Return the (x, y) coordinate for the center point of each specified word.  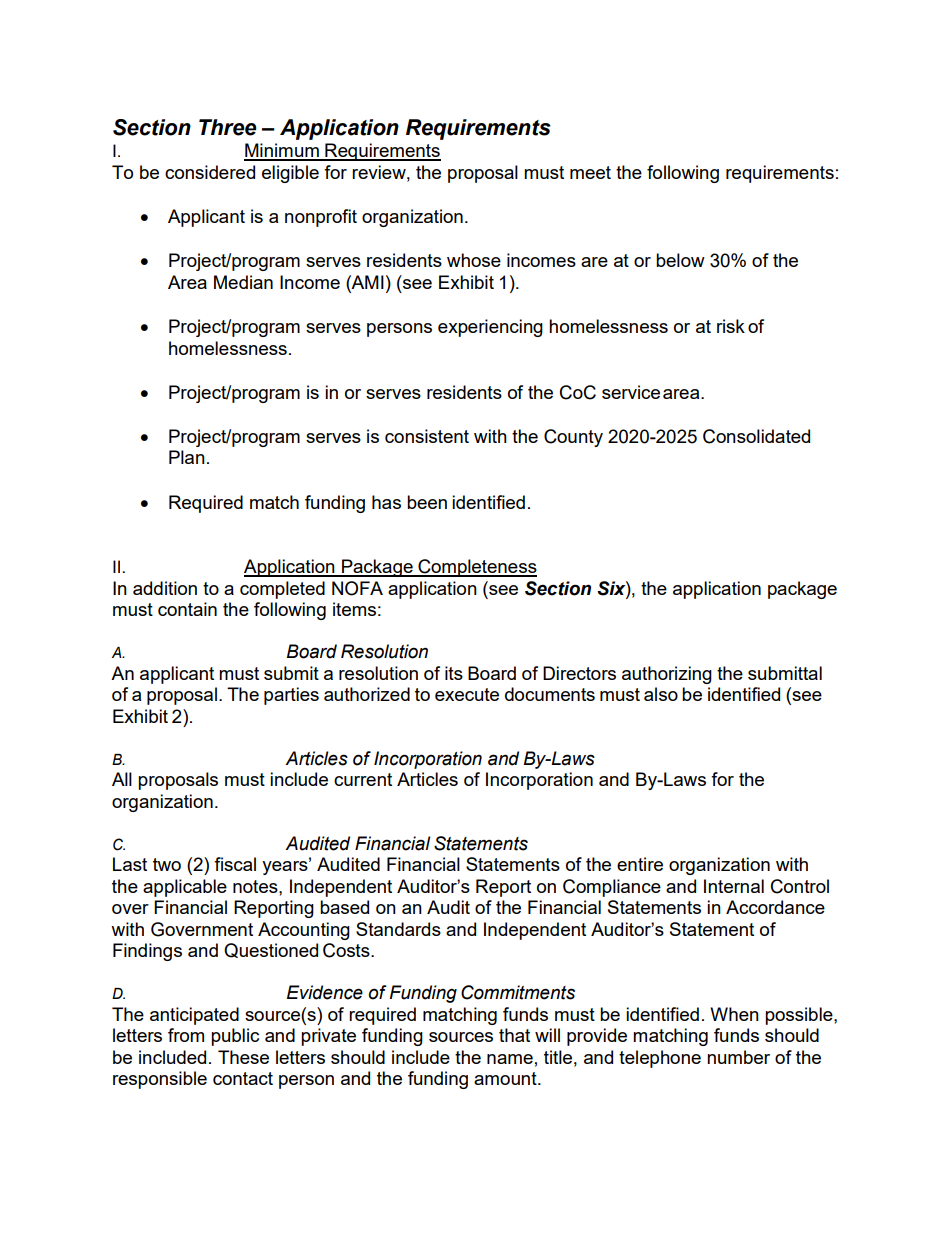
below (680, 260)
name (510, 1059)
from (186, 1035)
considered (210, 172)
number (738, 1057)
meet (590, 172)
